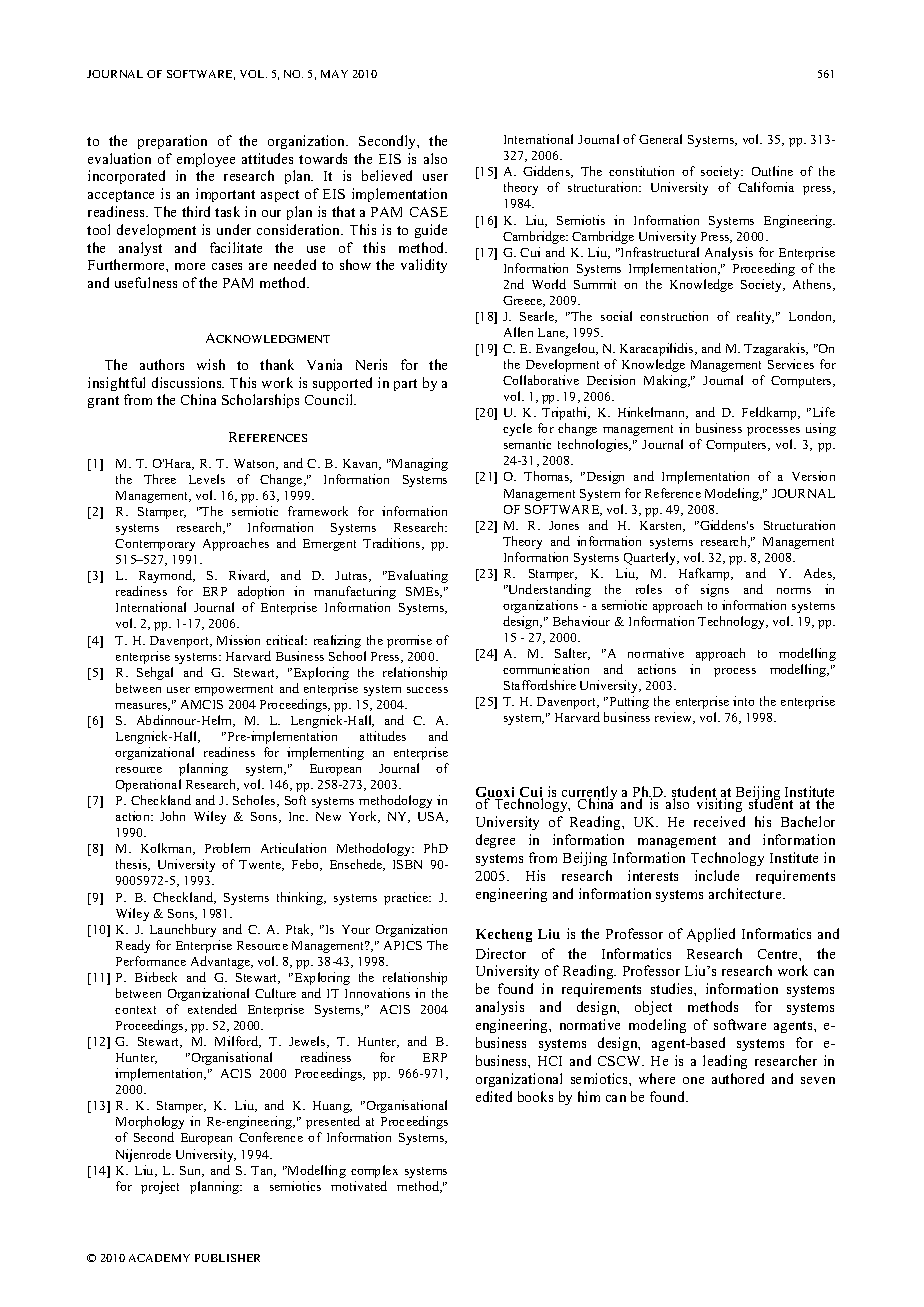 Image resolution: width=924 pixels, height=1307 pixels. I want to click on degree, so click(495, 841).
